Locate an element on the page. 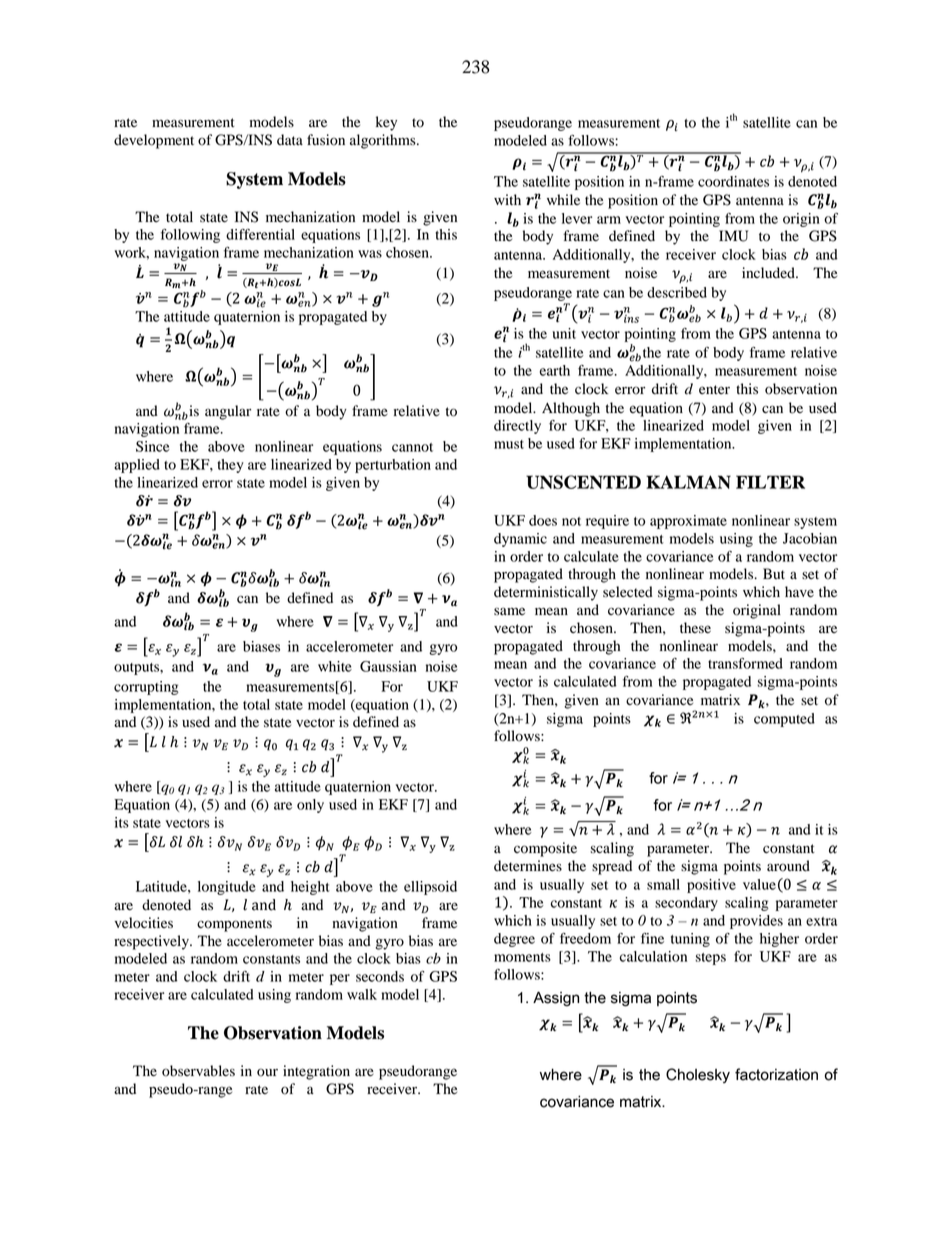 The image size is (952, 1233). they is located at coordinates (230, 466).
